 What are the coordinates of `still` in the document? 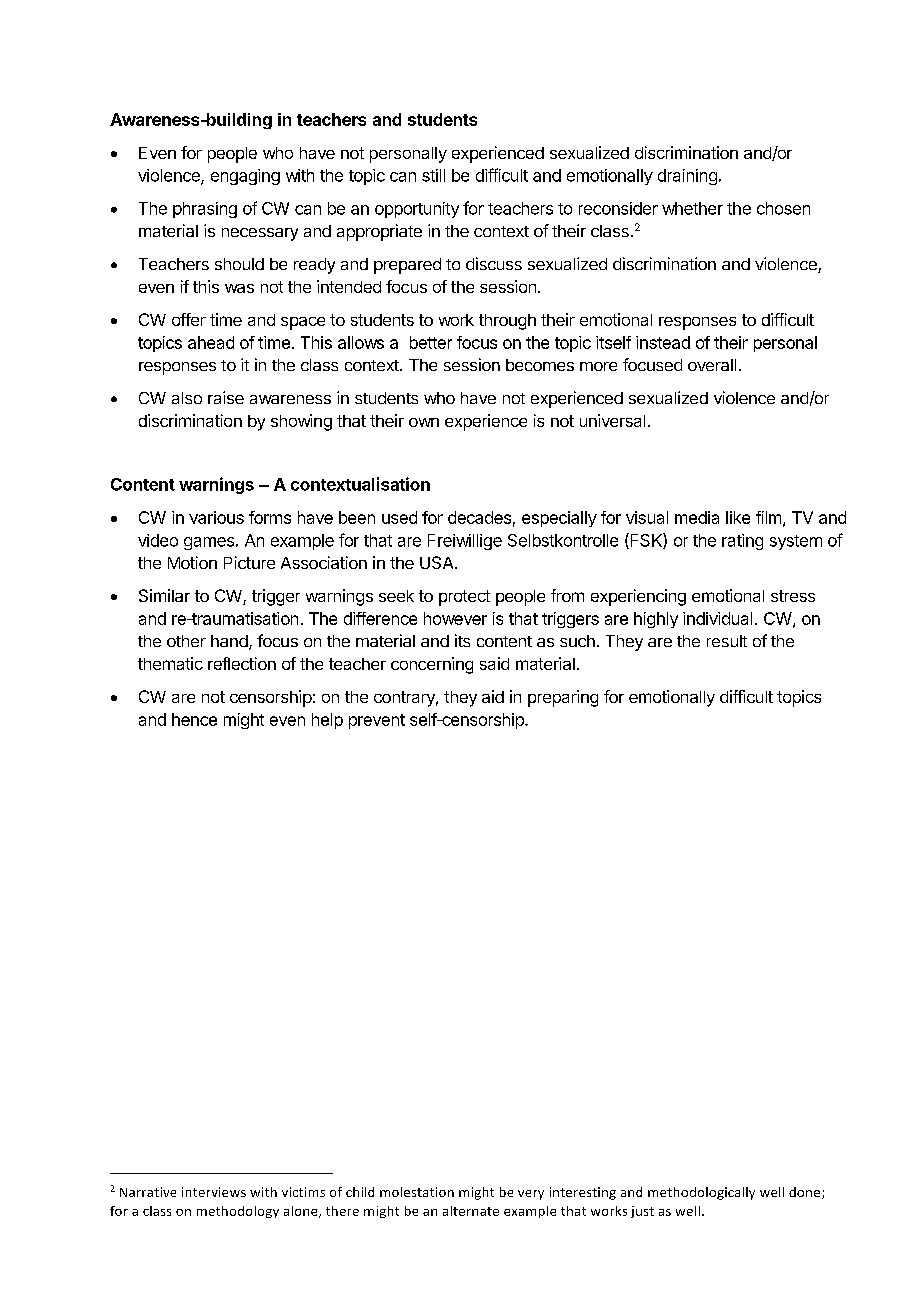 It's located at (433, 175).
